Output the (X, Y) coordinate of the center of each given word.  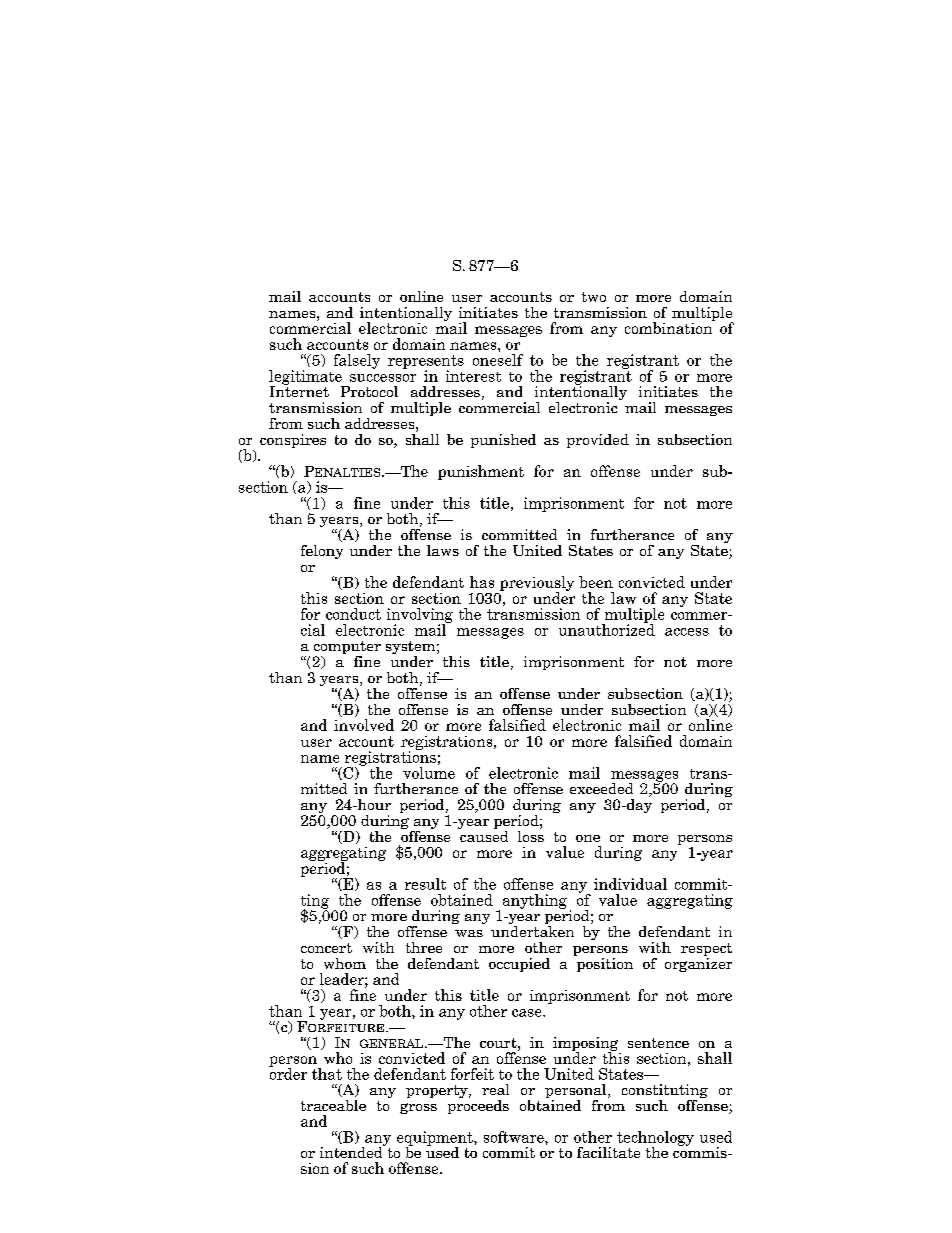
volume (429, 771)
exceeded (601, 788)
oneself (498, 360)
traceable (333, 1105)
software (515, 1137)
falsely (357, 361)
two (594, 297)
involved (364, 725)
